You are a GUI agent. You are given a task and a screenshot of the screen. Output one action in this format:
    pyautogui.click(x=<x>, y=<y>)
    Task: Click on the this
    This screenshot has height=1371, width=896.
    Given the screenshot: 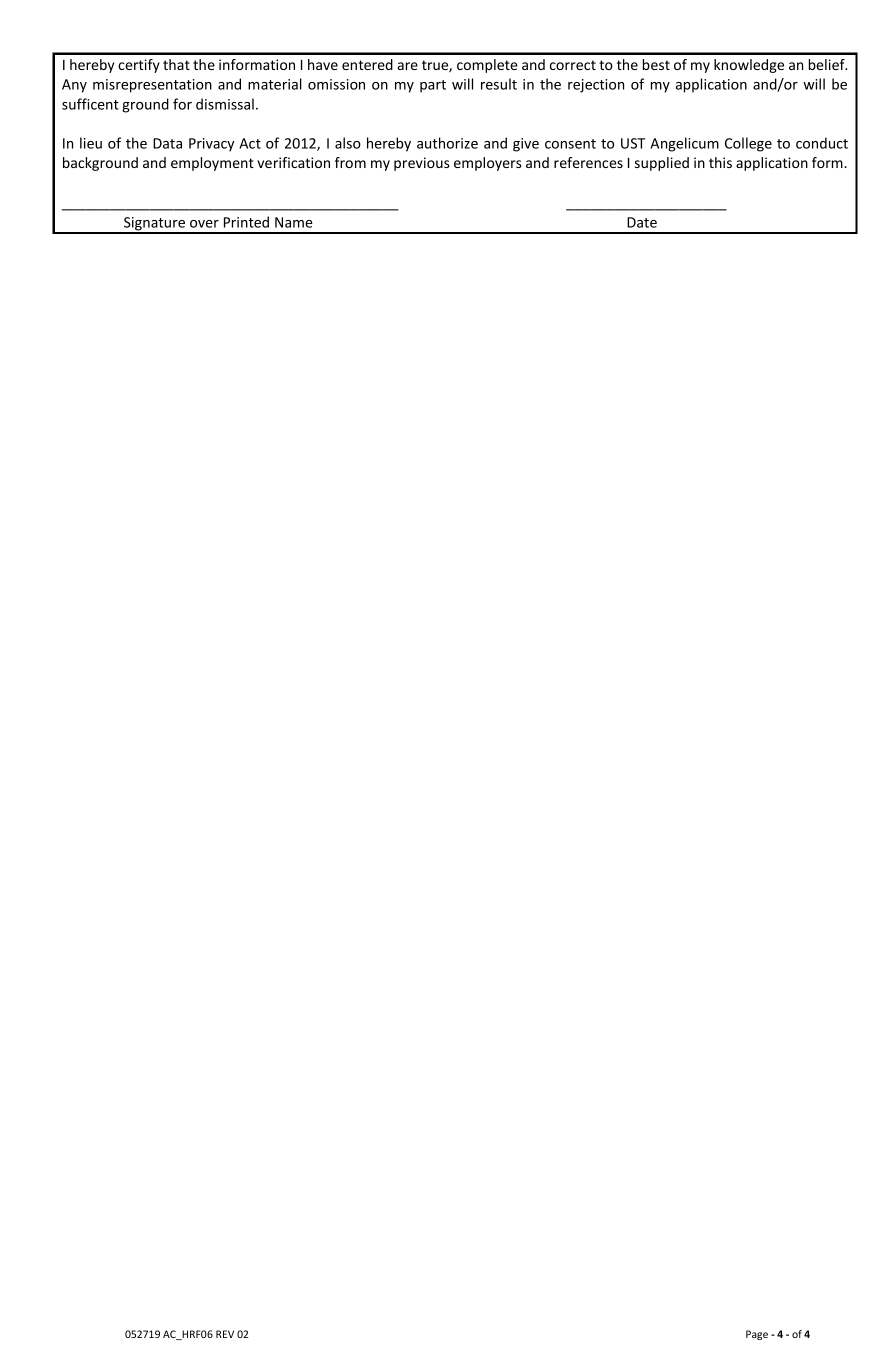 What is the action you would take?
    pyautogui.click(x=720, y=162)
